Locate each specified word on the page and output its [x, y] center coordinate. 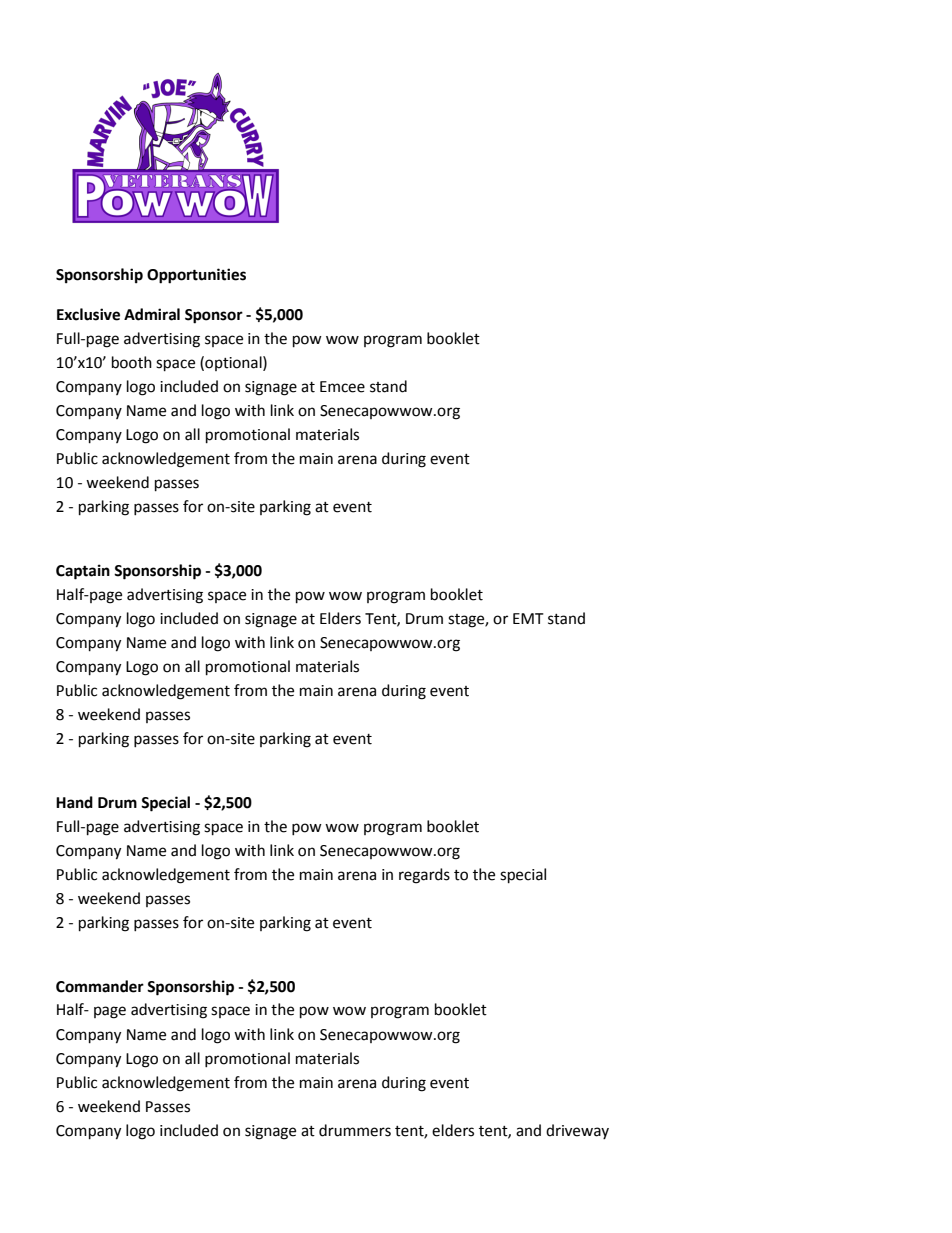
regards [424, 876]
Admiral [152, 314]
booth [132, 362]
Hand [74, 802]
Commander [100, 986]
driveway [577, 1131]
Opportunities [196, 276]
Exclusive [88, 314]
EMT [528, 618]
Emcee [342, 387]
